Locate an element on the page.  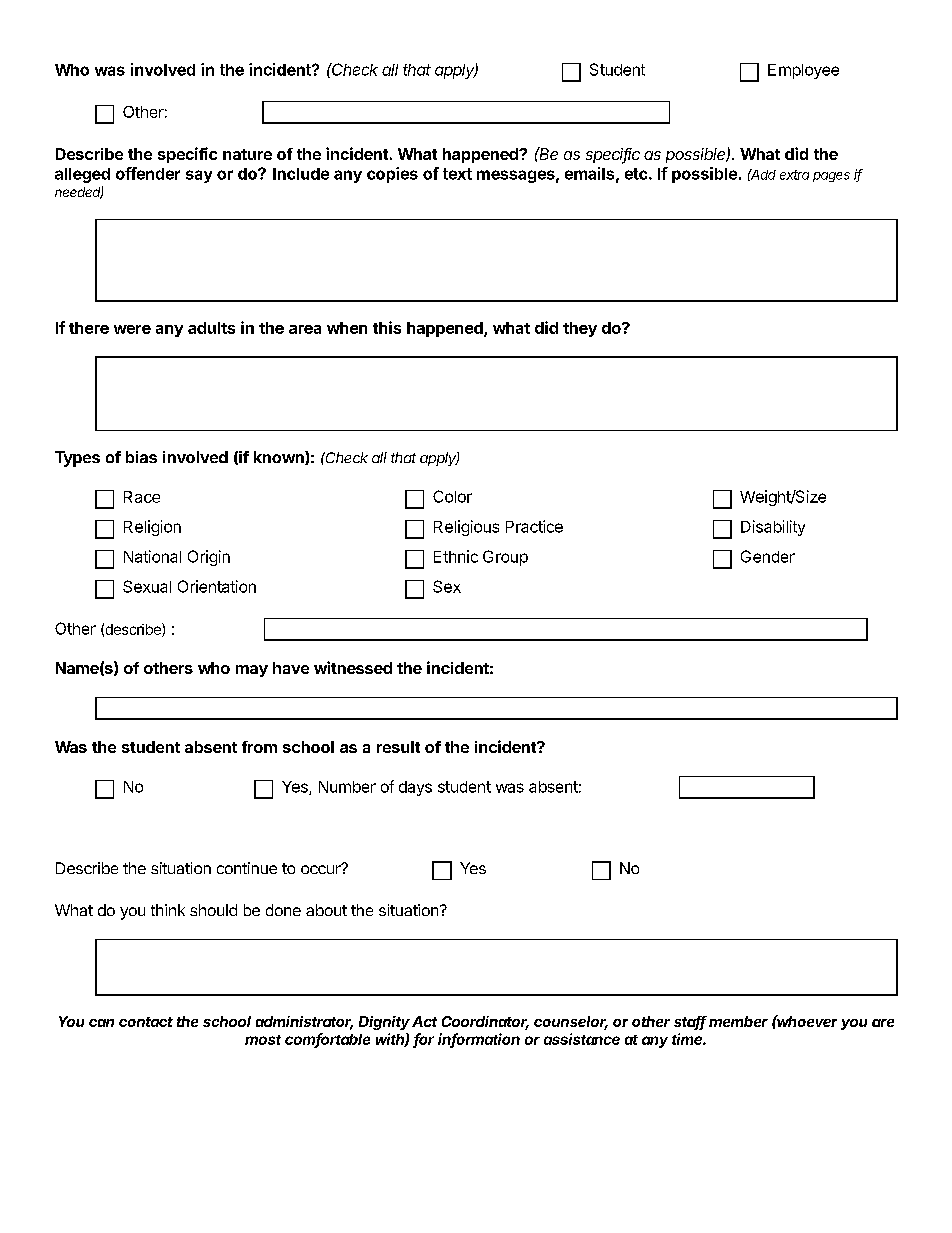
Ethnic is located at coordinates (456, 556).
